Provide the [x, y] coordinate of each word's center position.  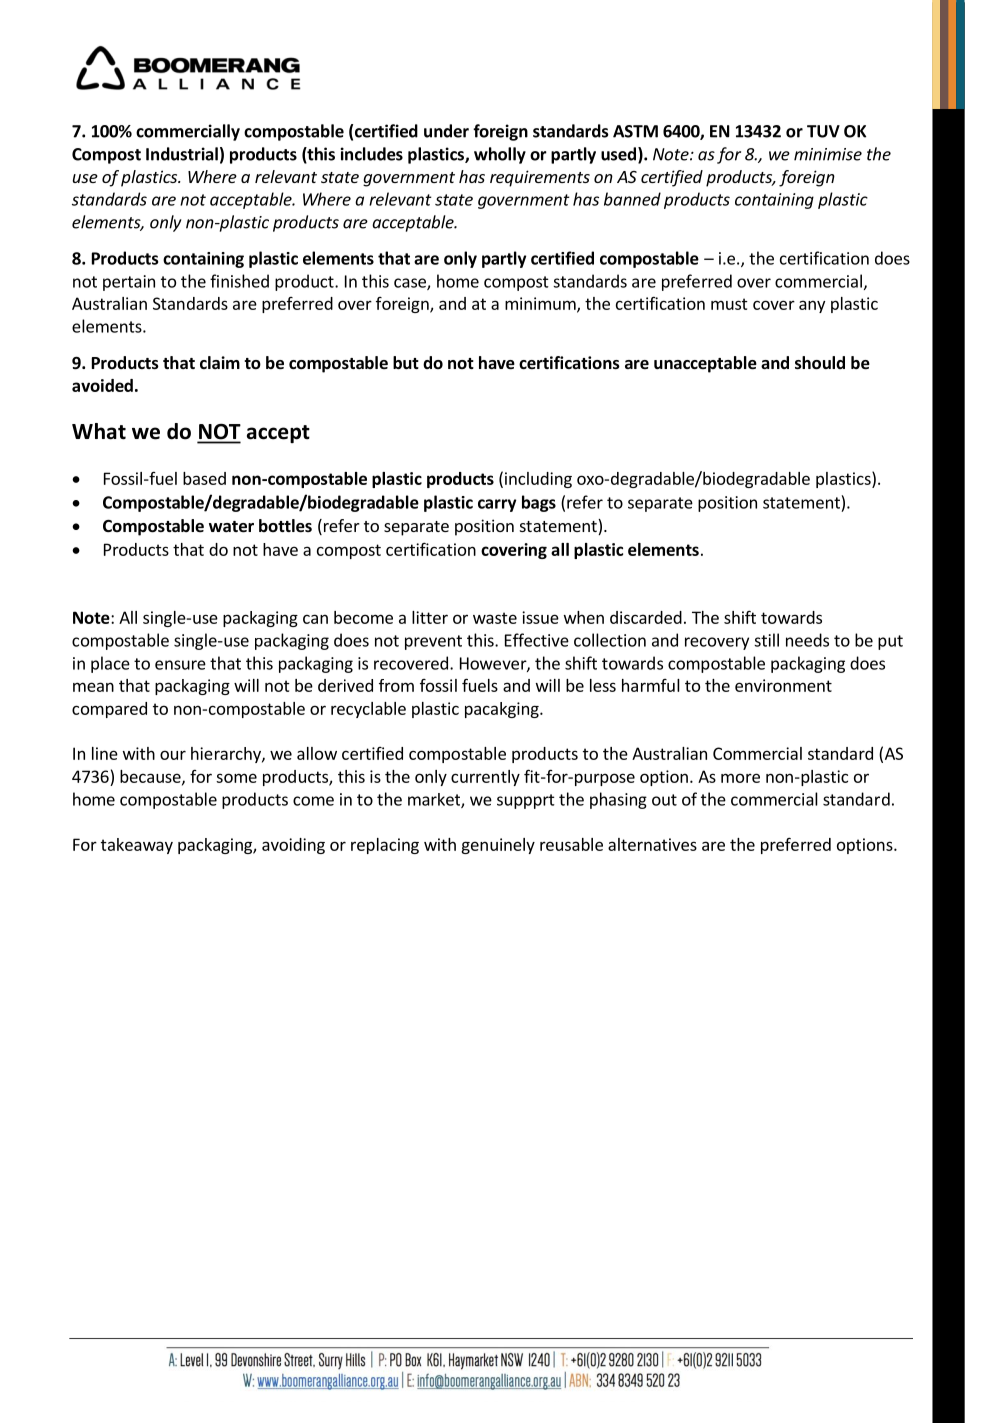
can [315, 619]
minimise [828, 154]
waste [495, 618]
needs [807, 640]
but [406, 363]
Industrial [182, 154]
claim [220, 362]
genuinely [498, 846]
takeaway [137, 846]
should [820, 363]
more [740, 778]
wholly [500, 155]
